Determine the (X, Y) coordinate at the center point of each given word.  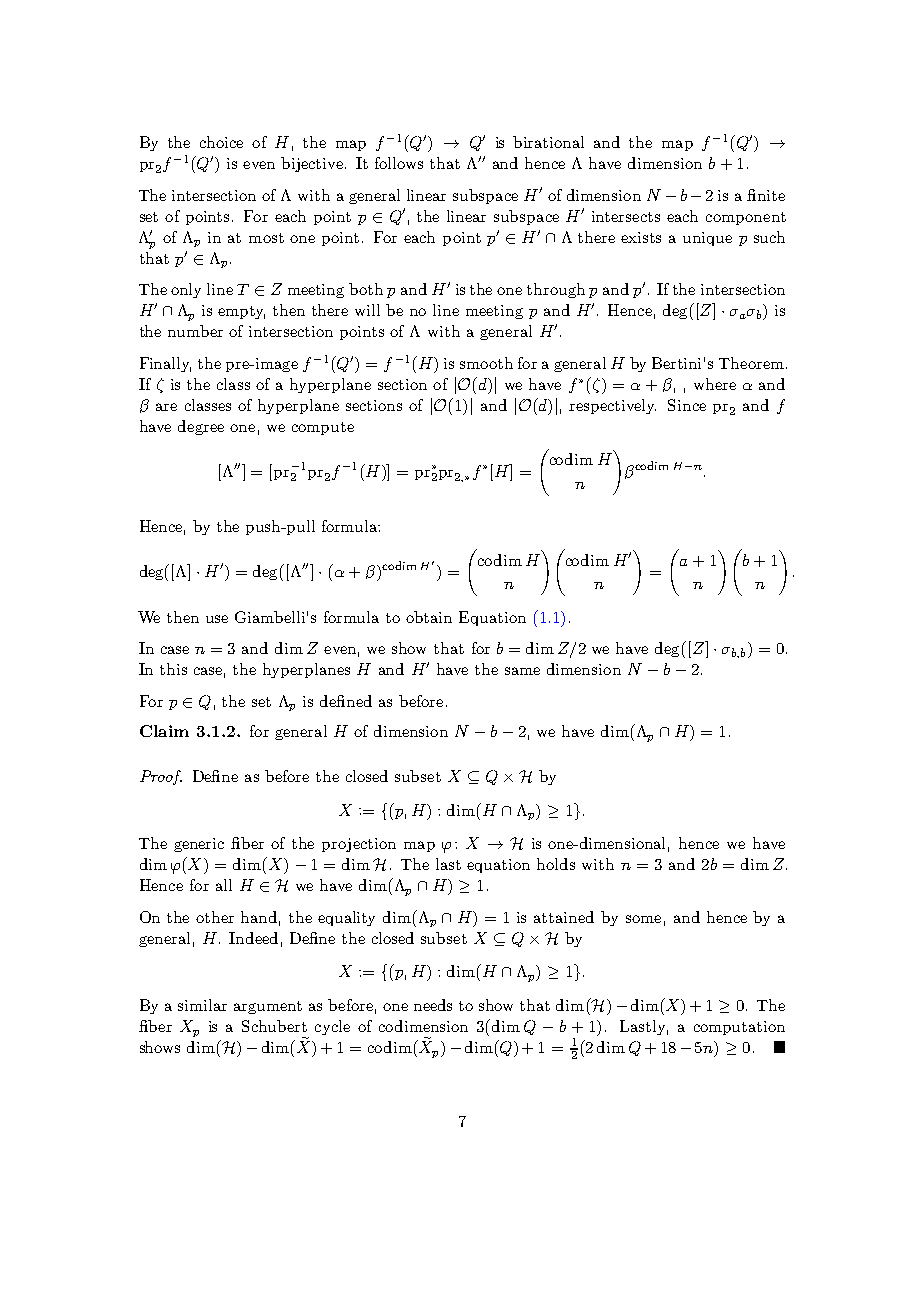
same (522, 671)
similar (202, 1005)
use (217, 619)
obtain (429, 617)
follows (399, 163)
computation (739, 1028)
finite (766, 195)
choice (221, 142)
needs (433, 1005)
